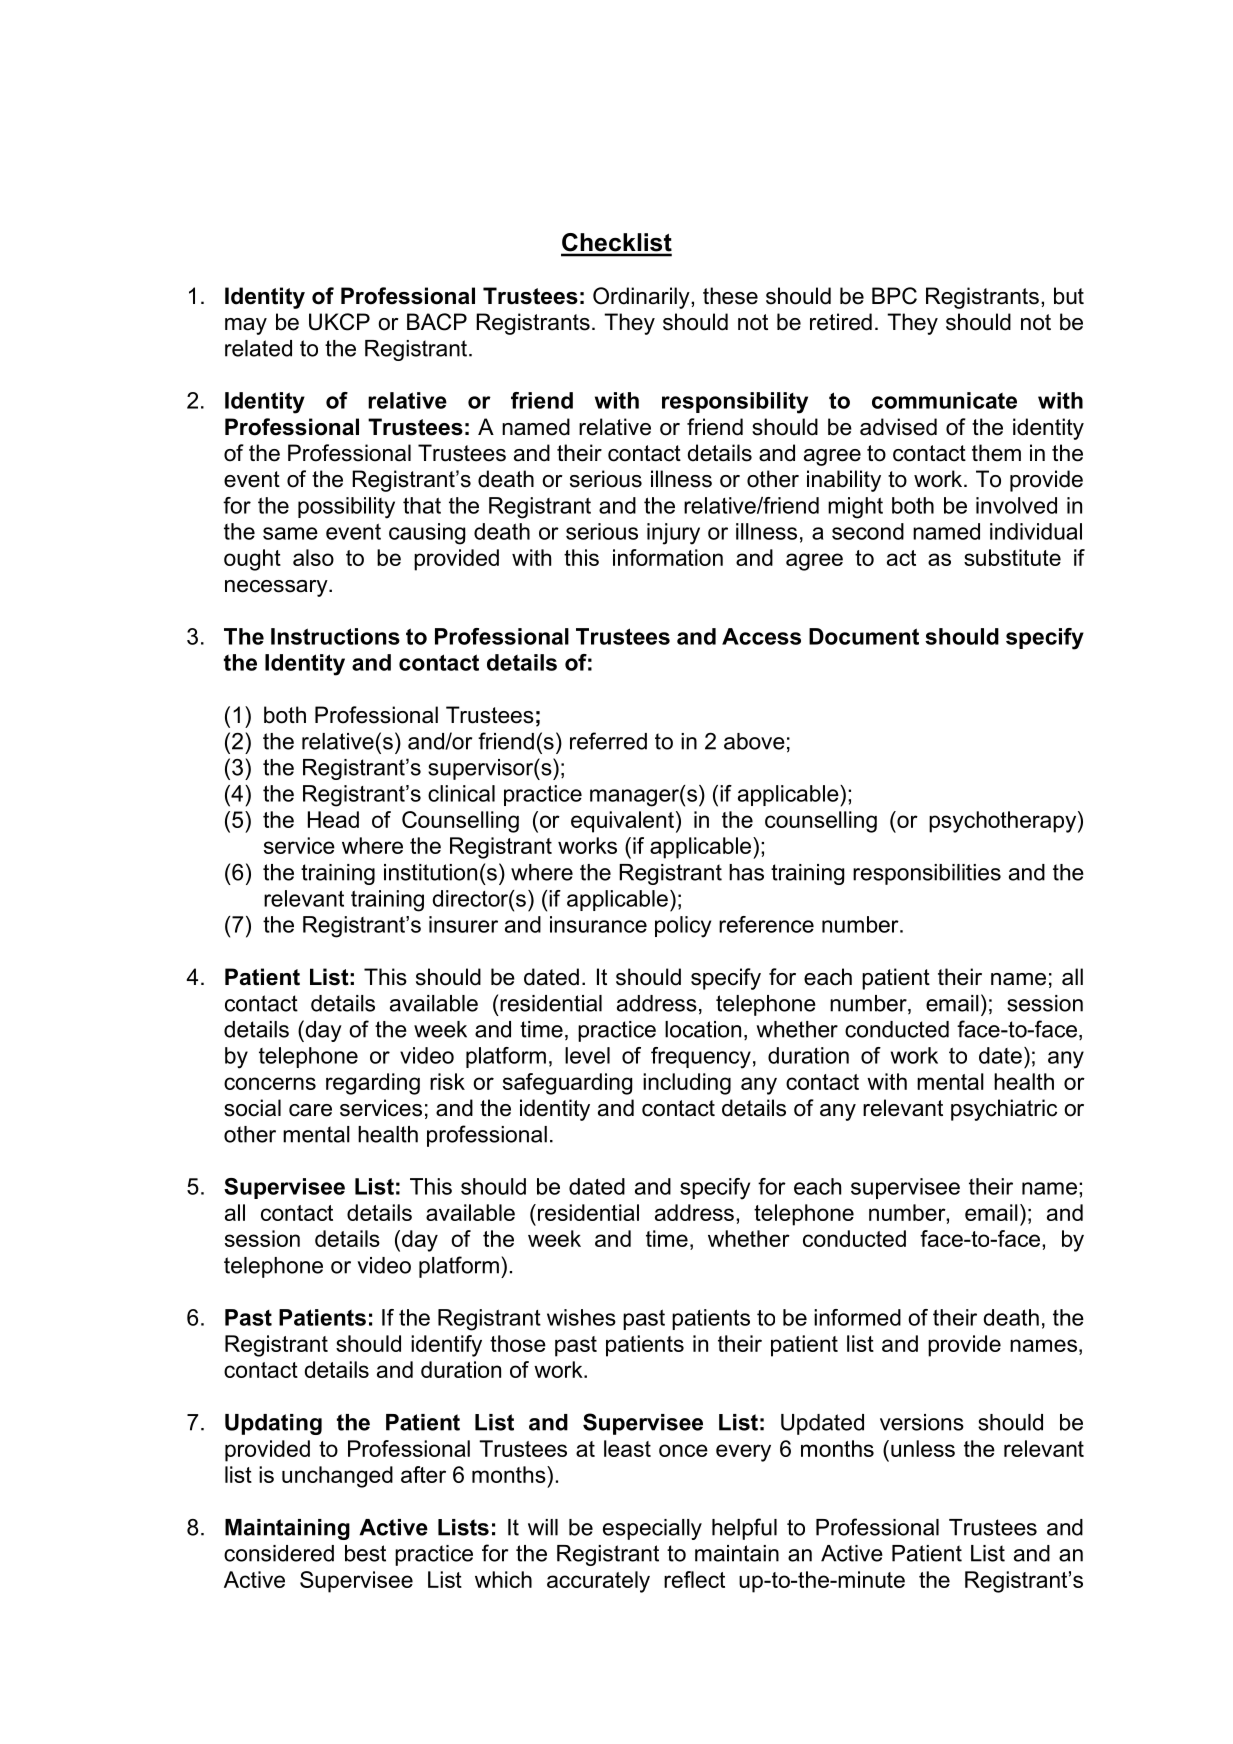  Describe the element at coordinates (864, 636) in the document. I see `Document` at that location.
